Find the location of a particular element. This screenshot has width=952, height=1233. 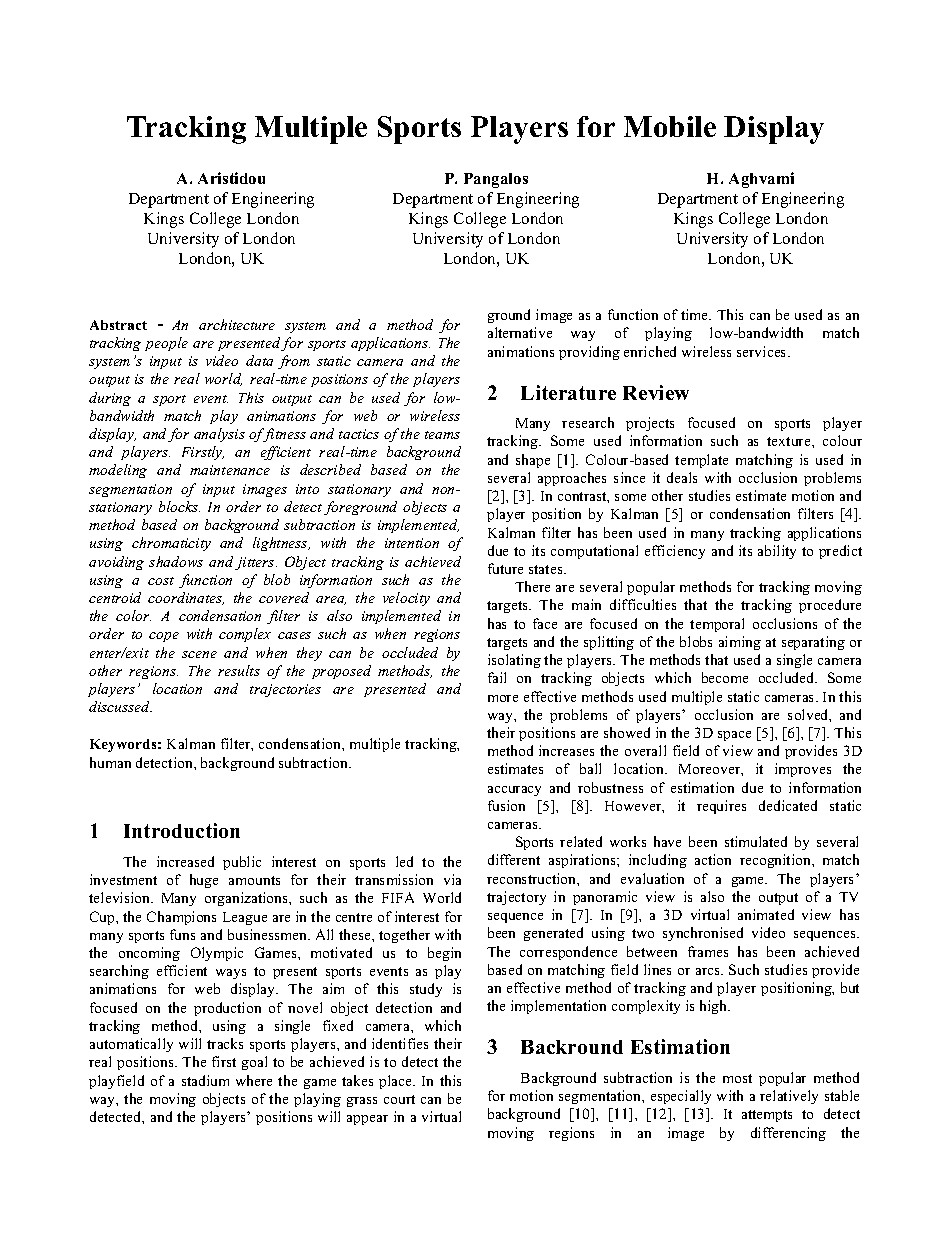

where is located at coordinates (254, 1080).
